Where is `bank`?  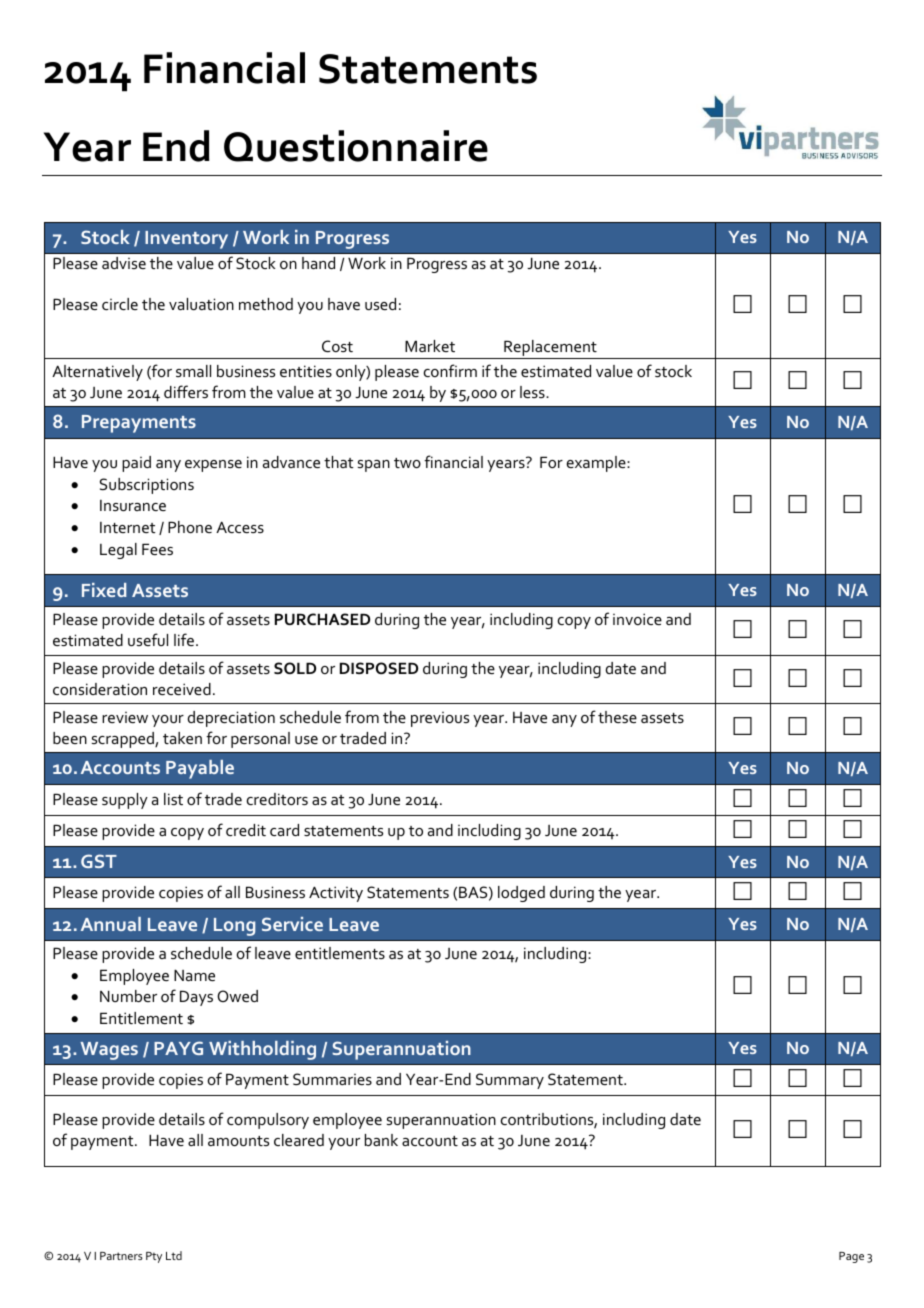
bank is located at coordinates (381, 1140).
